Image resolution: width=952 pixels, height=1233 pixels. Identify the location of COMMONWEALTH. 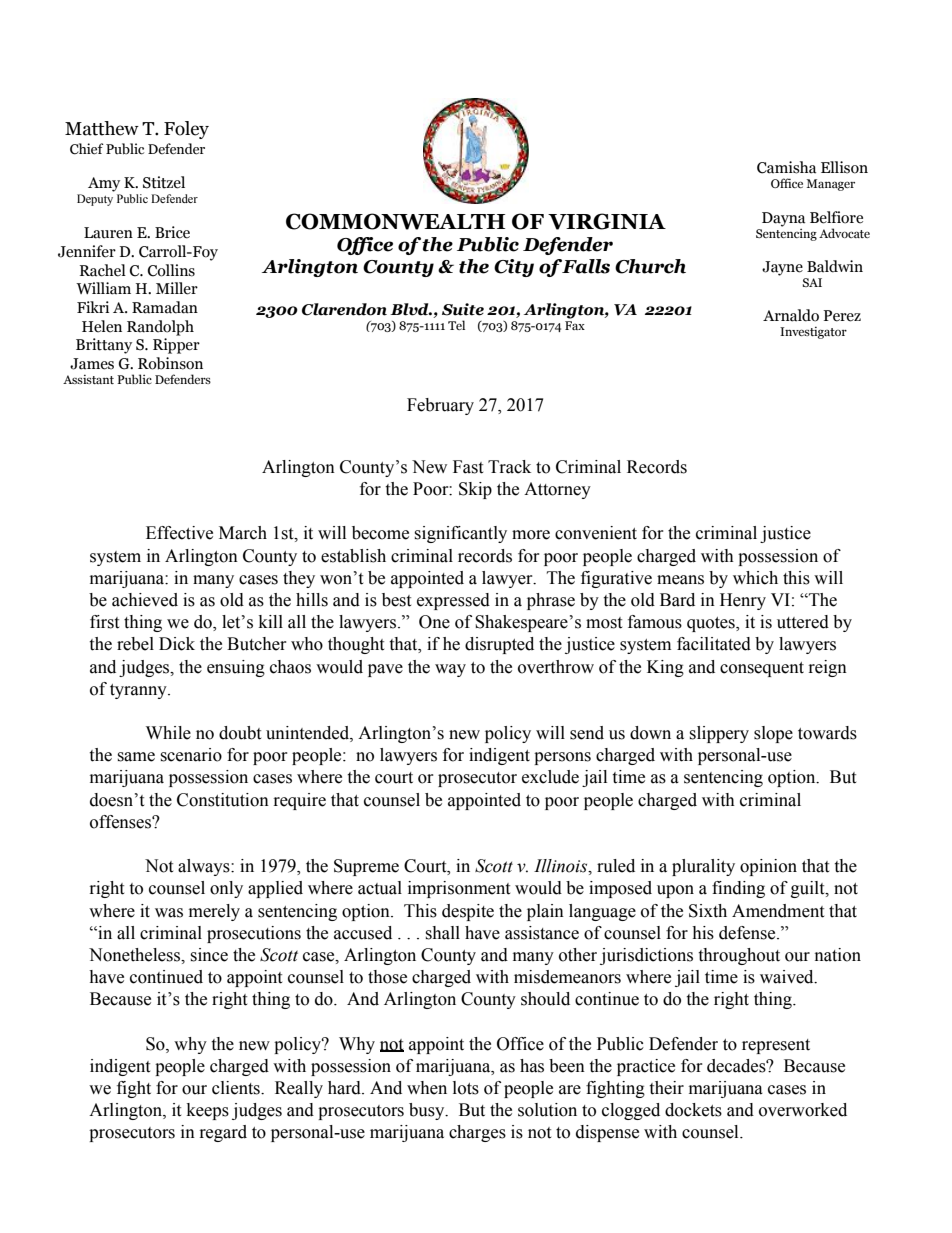
(395, 221).
